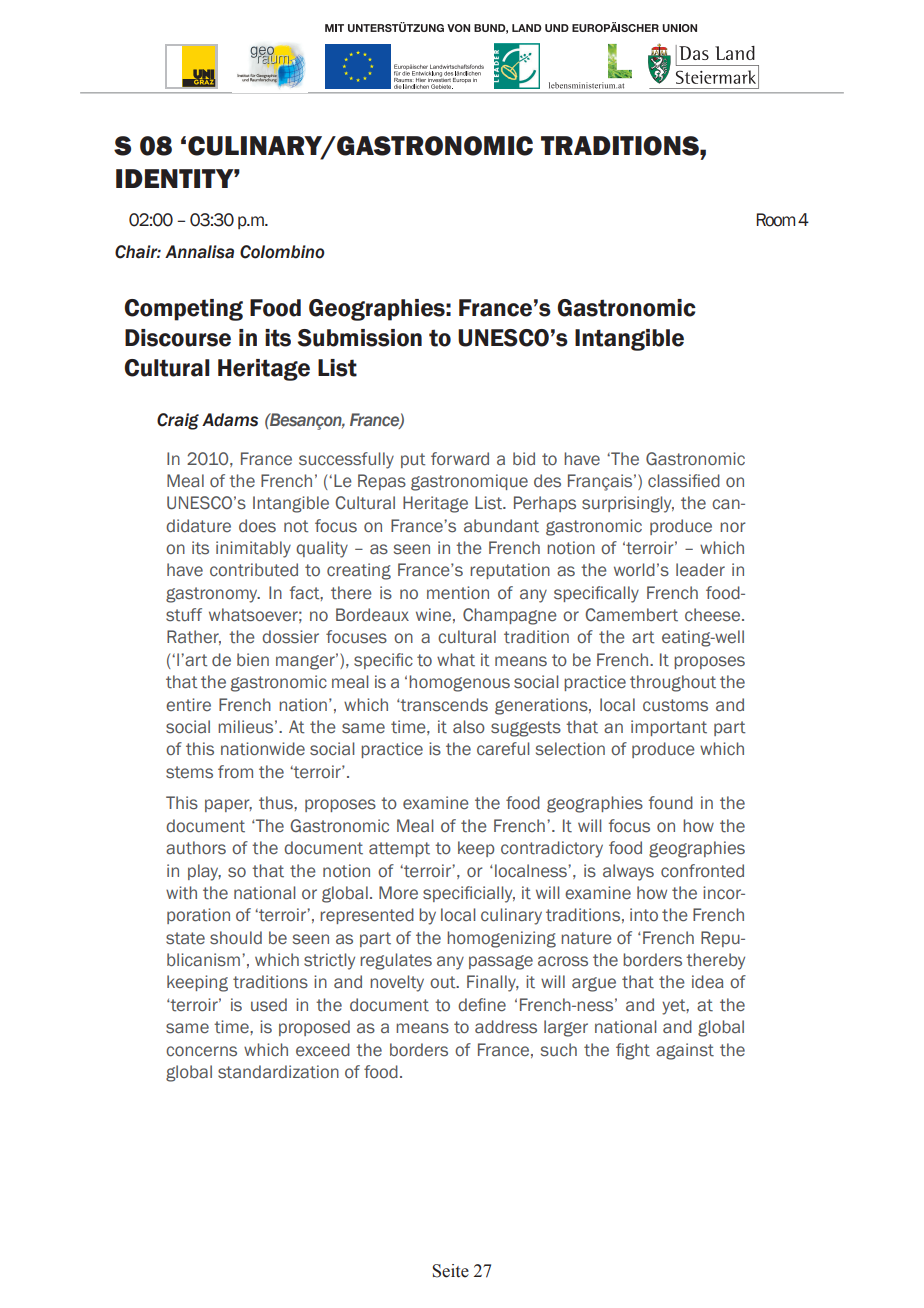 The width and height of the page is (924, 1308). I want to click on Submission, so click(360, 338).
